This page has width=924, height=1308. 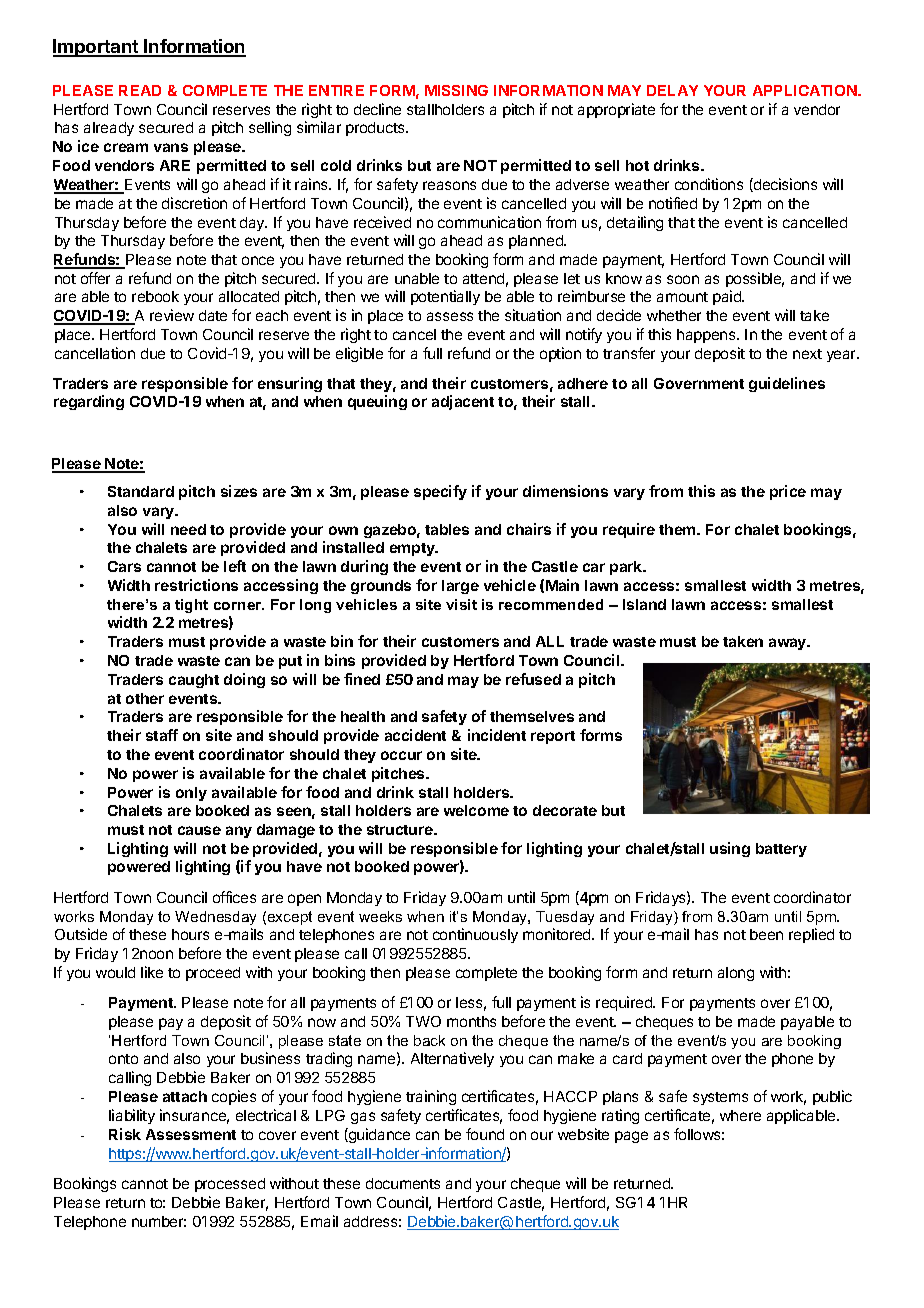 I want to click on MISSING, so click(x=456, y=90).
